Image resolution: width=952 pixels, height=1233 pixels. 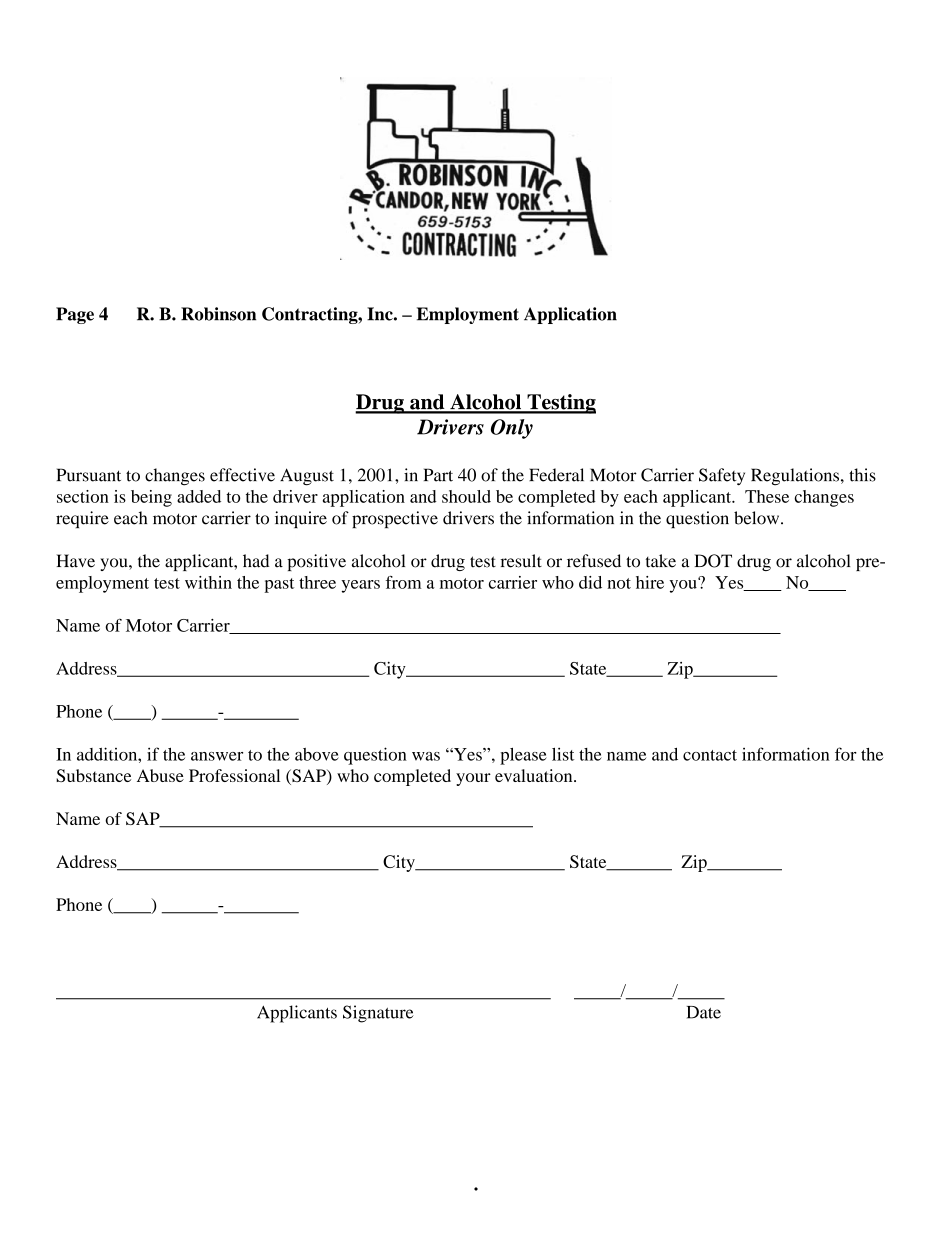 I want to click on evaluation, so click(x=535, y=775).
